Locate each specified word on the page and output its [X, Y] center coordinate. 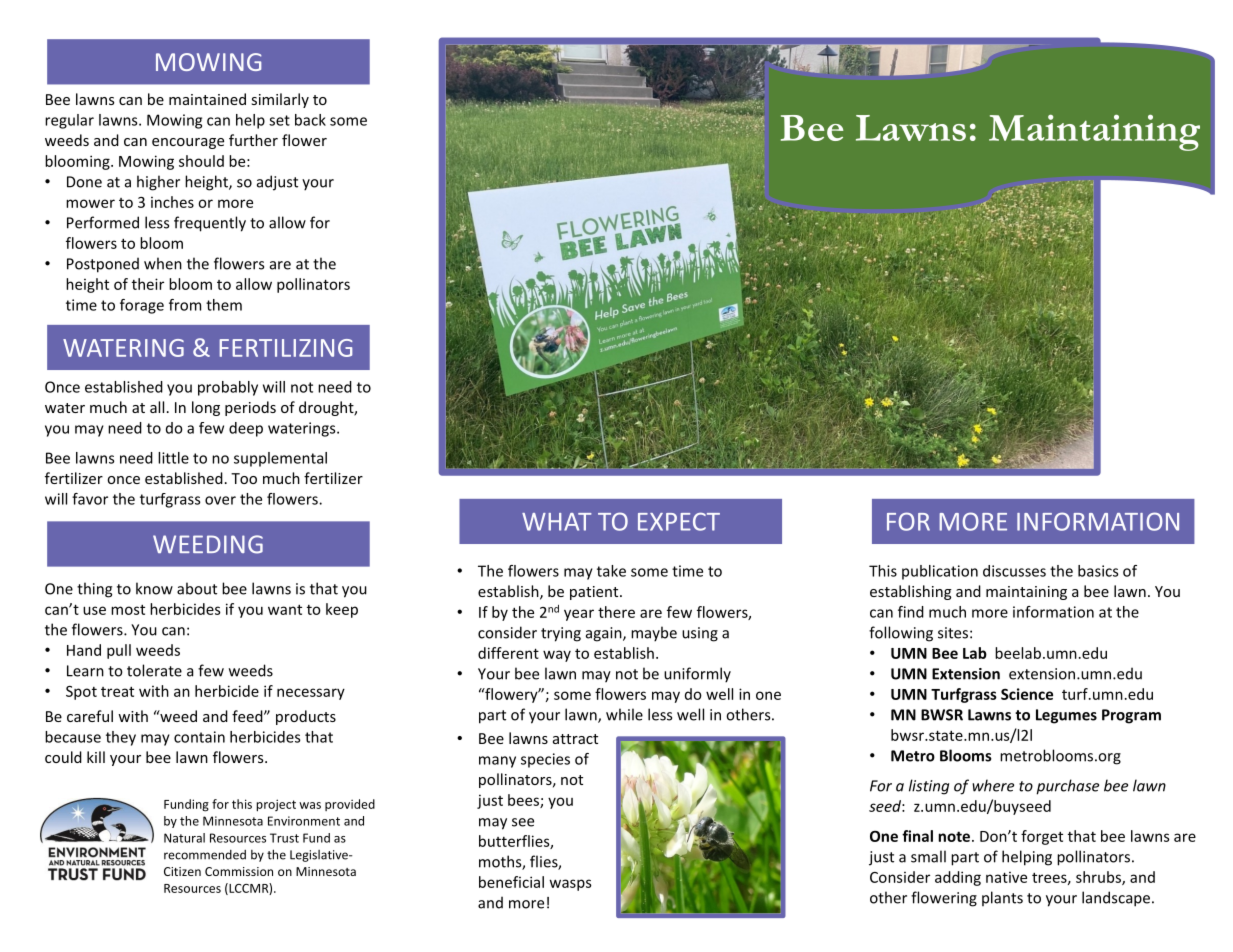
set [279, 120]
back [310, 120]
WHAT [557, 522]
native [1006, 877]
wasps [570, 885]
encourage [188, 143]
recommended [205, 855]
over [220, 500]
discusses [1014, 571]
